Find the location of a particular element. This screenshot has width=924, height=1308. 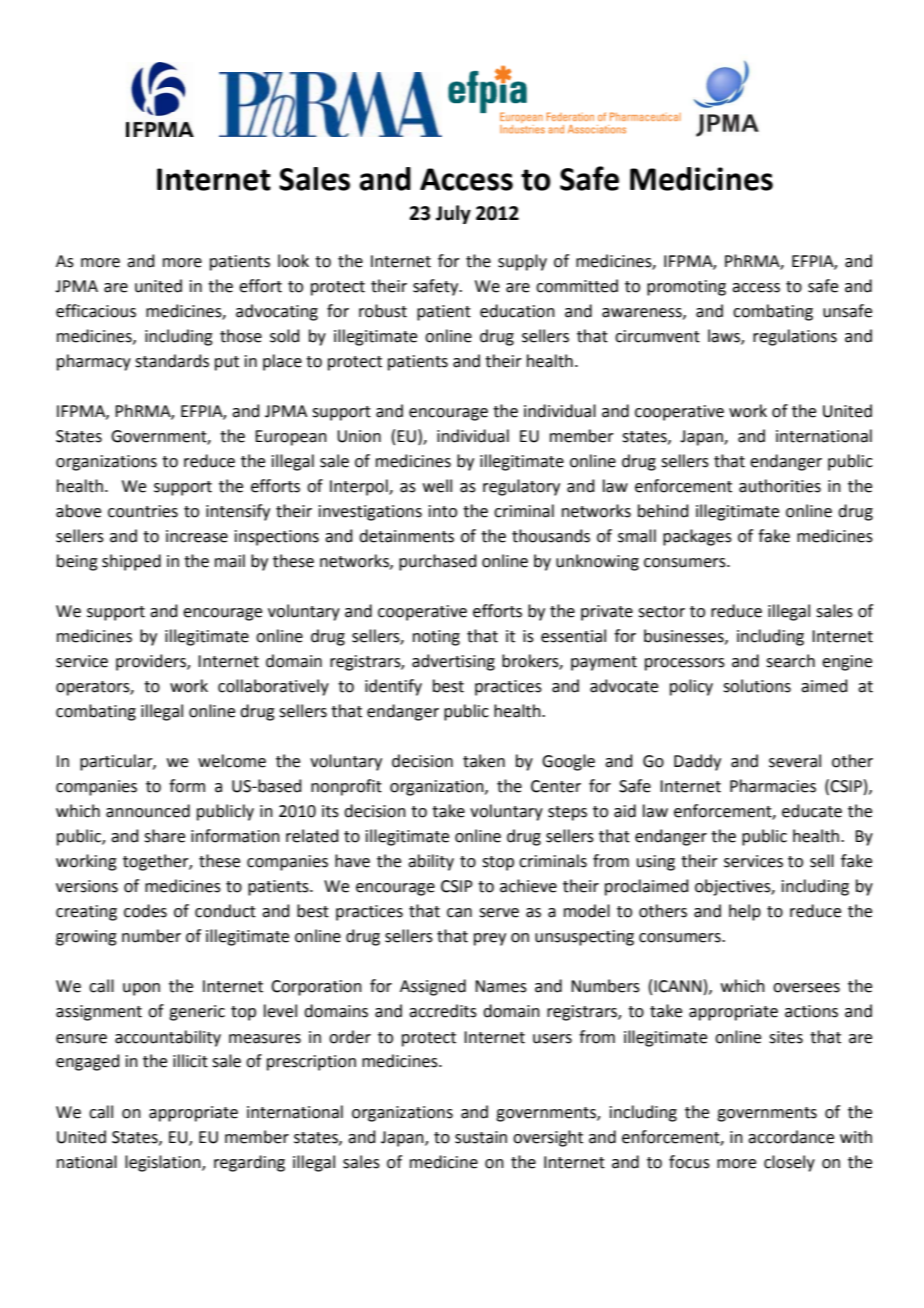

promoting is located at coordinates (686, 288).
